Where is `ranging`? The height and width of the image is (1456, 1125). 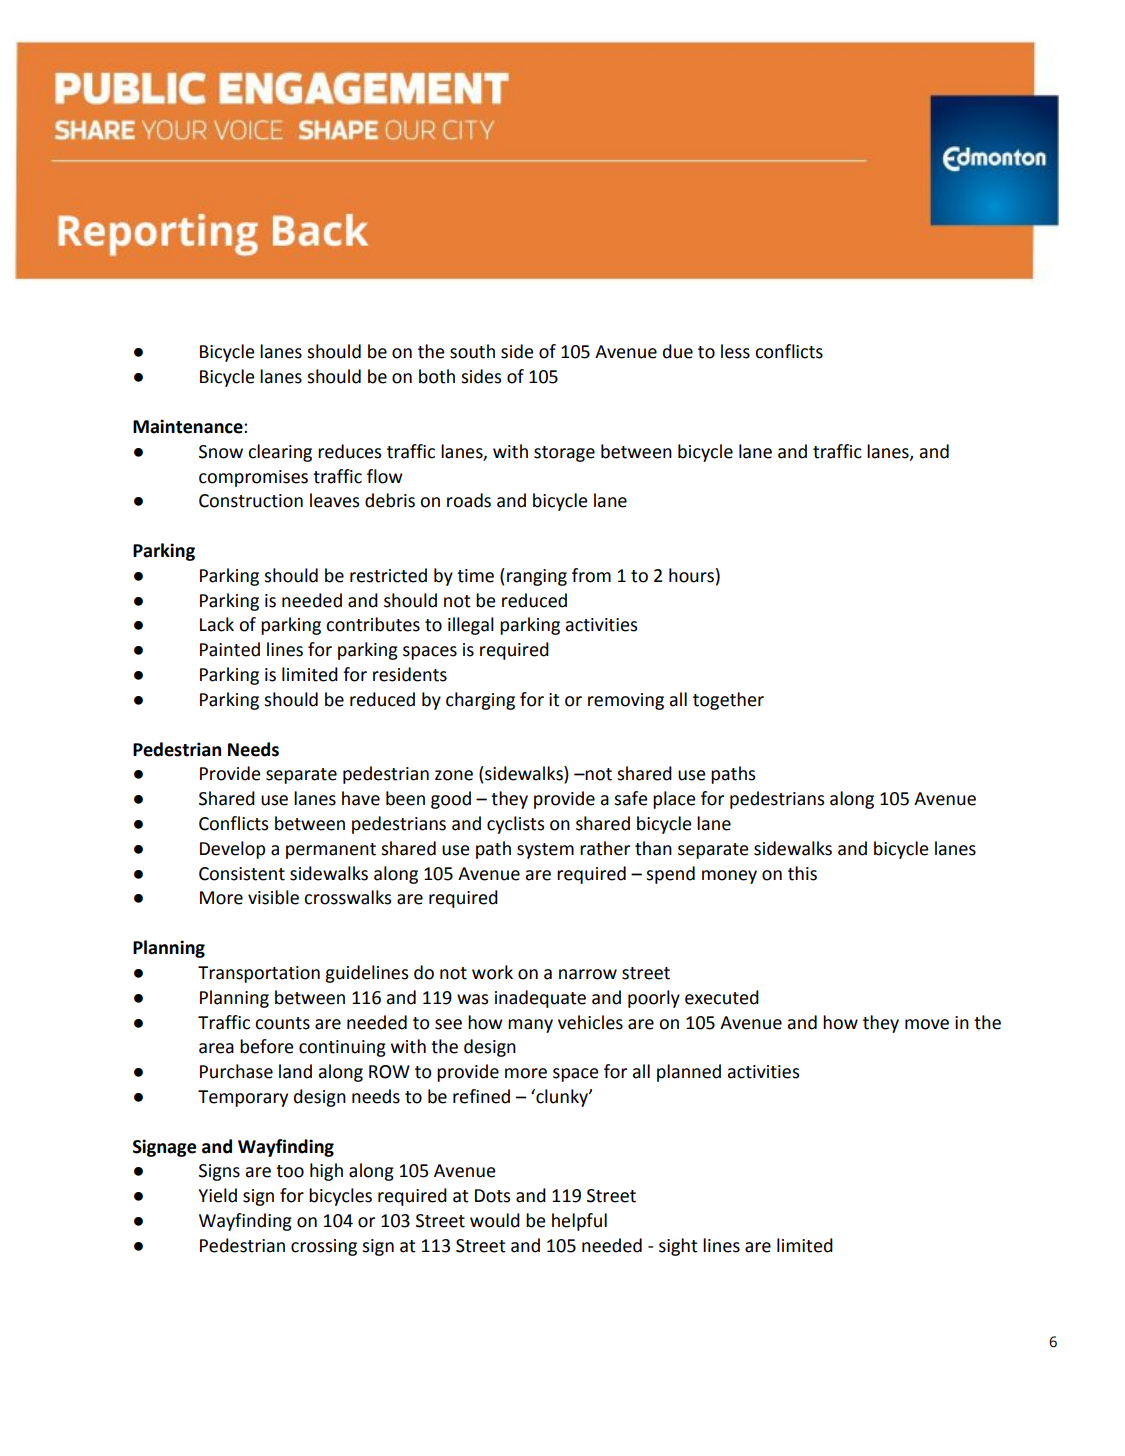 ranging is located at coordinates (537, 577).
